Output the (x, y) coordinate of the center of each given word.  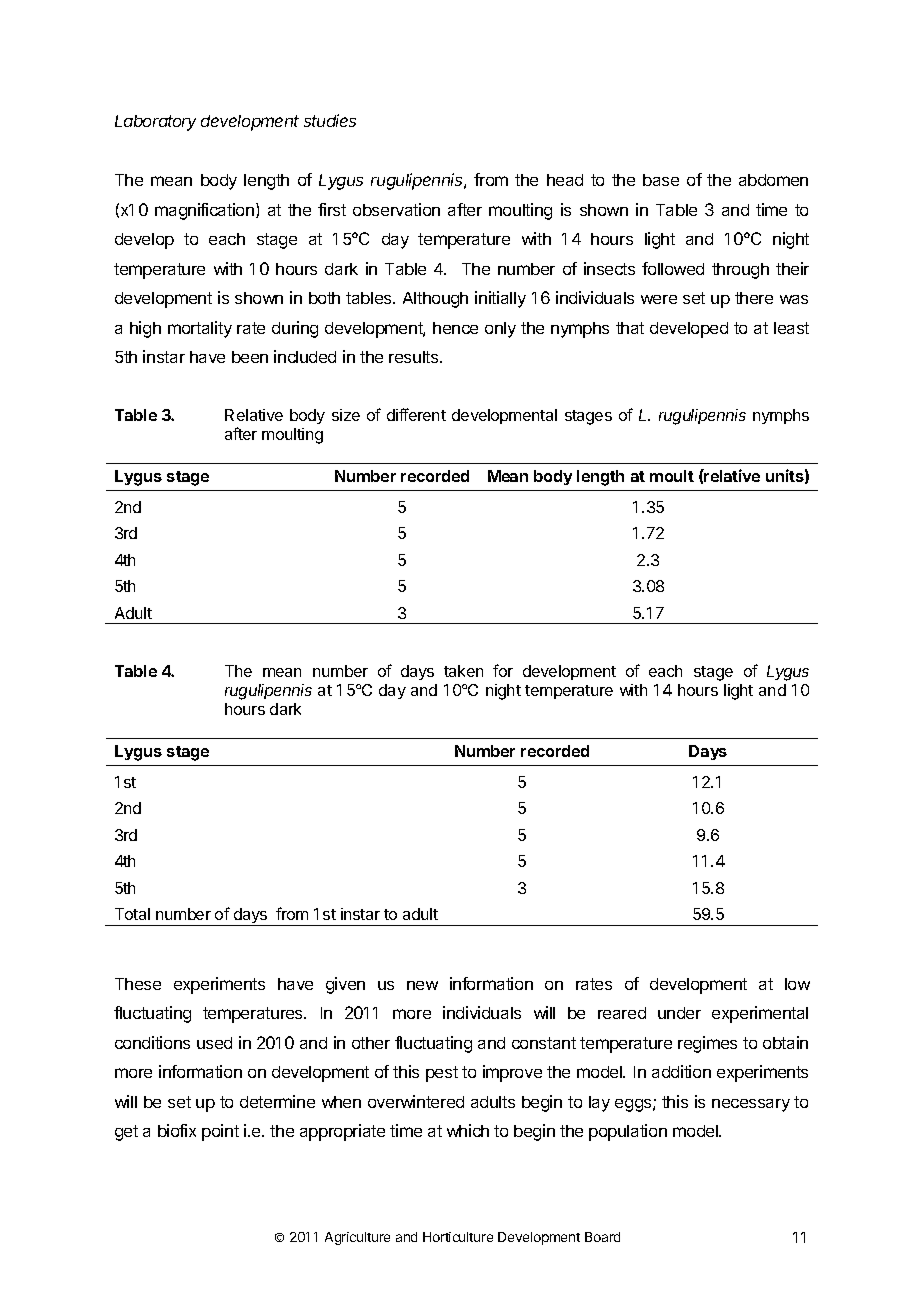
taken (463, 671)
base (661, 180)
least (791, 328)
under (679, 1013)
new (422, 985)
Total (132, 914)
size (346, 415)
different (416, 414)
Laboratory (155, 123)
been (250, 357)
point (220, 1132)
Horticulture (458, 1237)
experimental (760, 1014)
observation (396, 209)
